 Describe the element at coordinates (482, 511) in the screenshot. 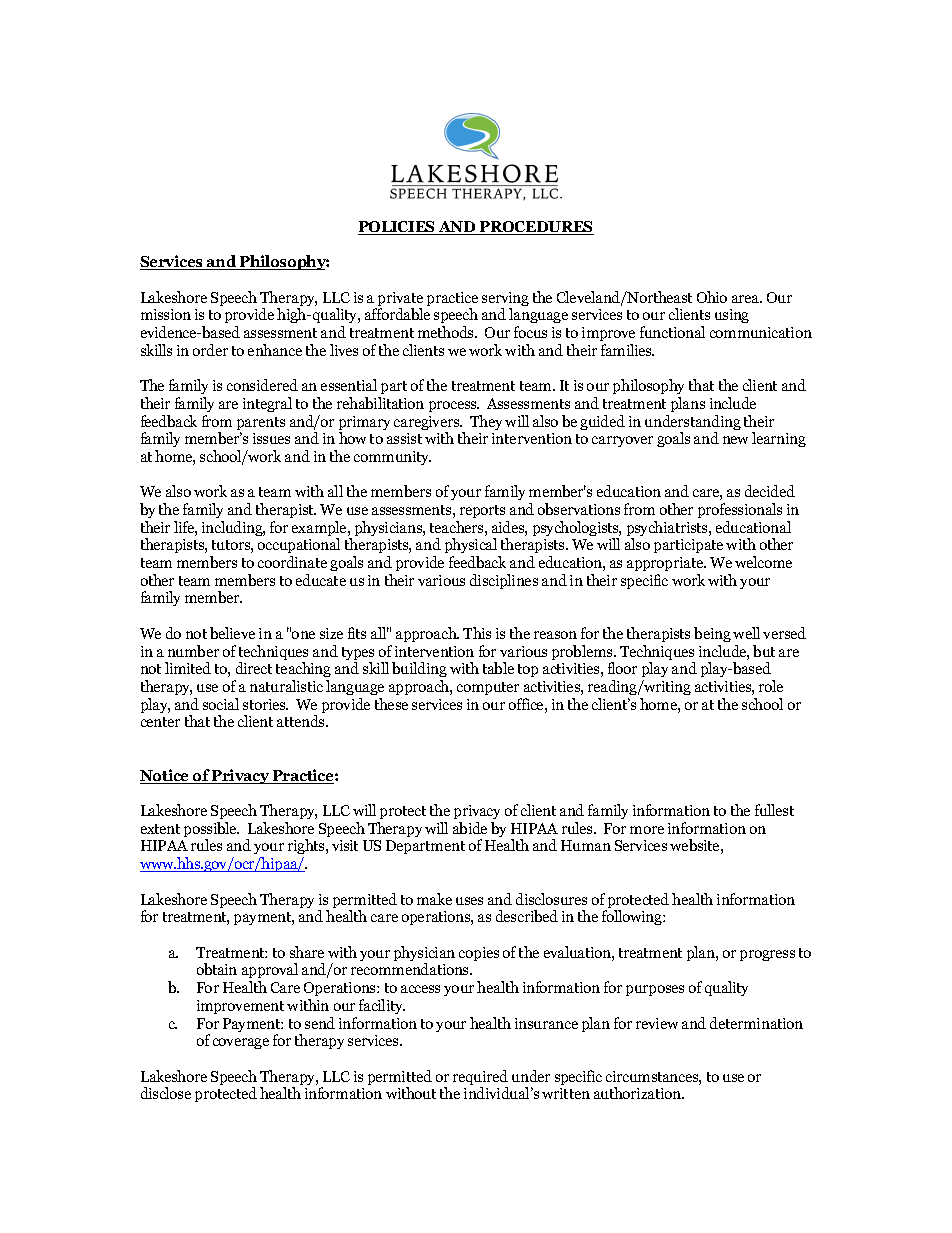

I see `reports` at that location.
